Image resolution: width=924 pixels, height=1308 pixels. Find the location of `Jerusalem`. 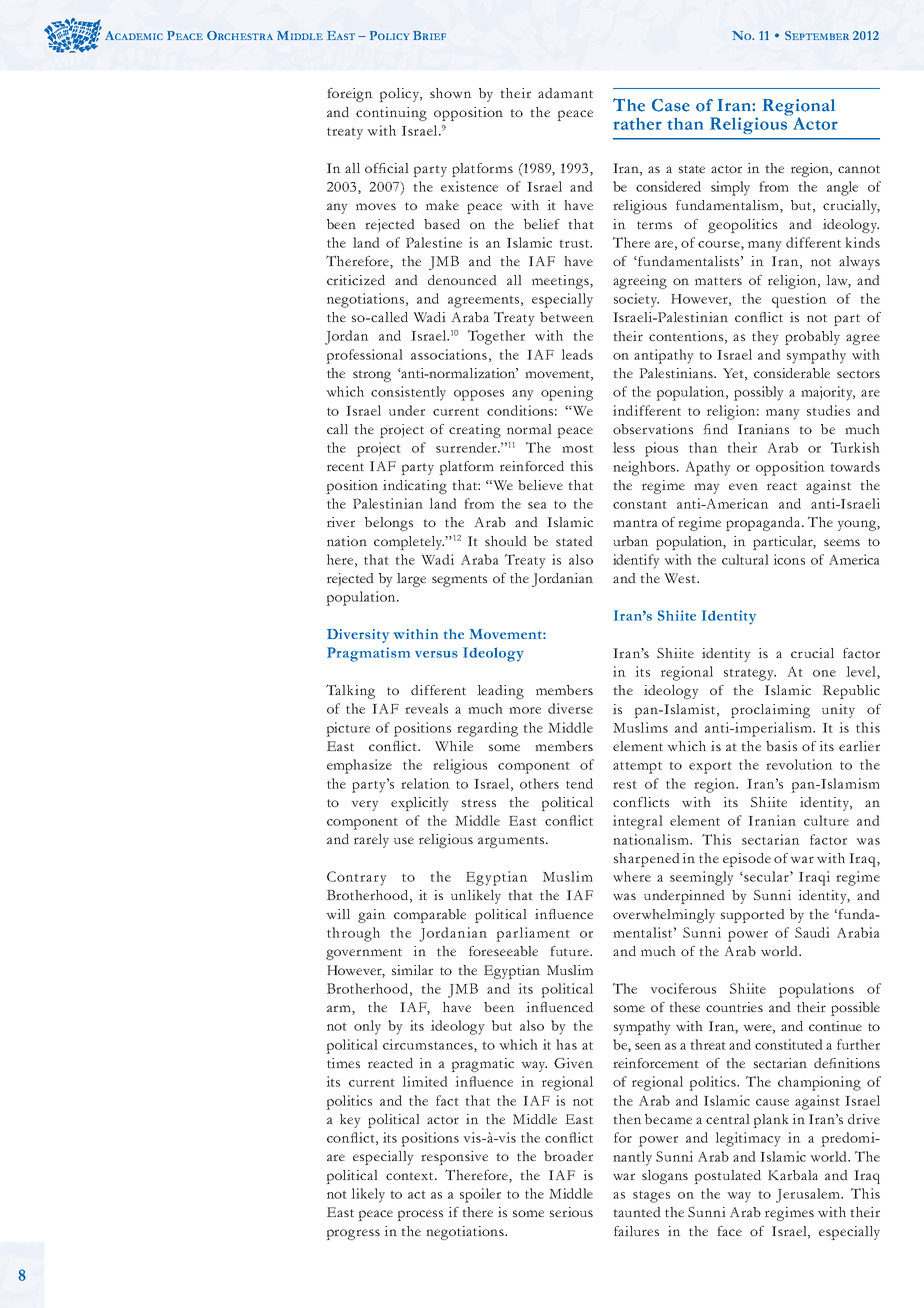

Jerusalem is located at coordinates (809, 1195).
